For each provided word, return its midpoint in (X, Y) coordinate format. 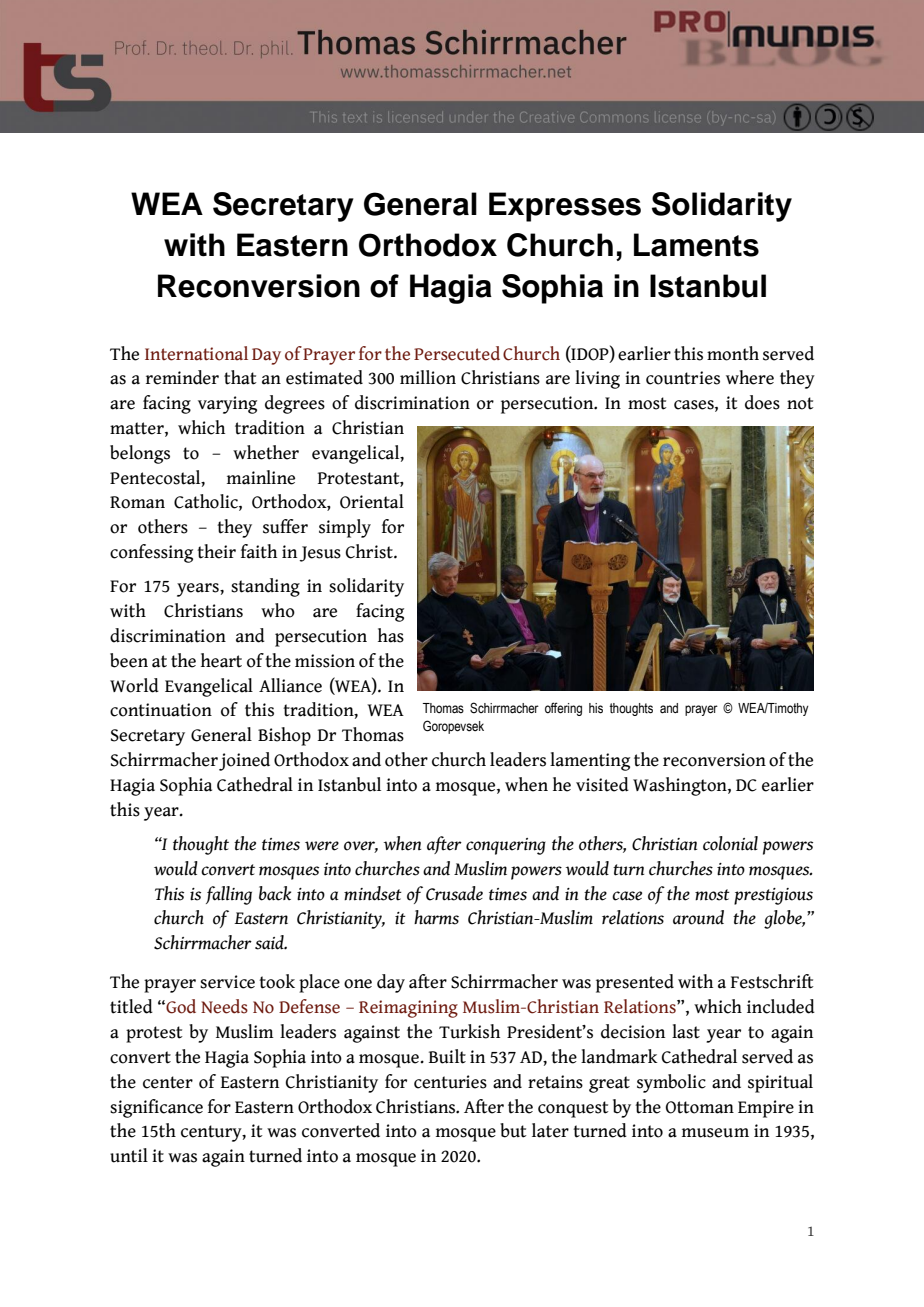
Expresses (565, 207)
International (196, 353)
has (391, 635)
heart (221, 660)
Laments (696, 245)
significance (156, 1108)
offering (563, 709)
